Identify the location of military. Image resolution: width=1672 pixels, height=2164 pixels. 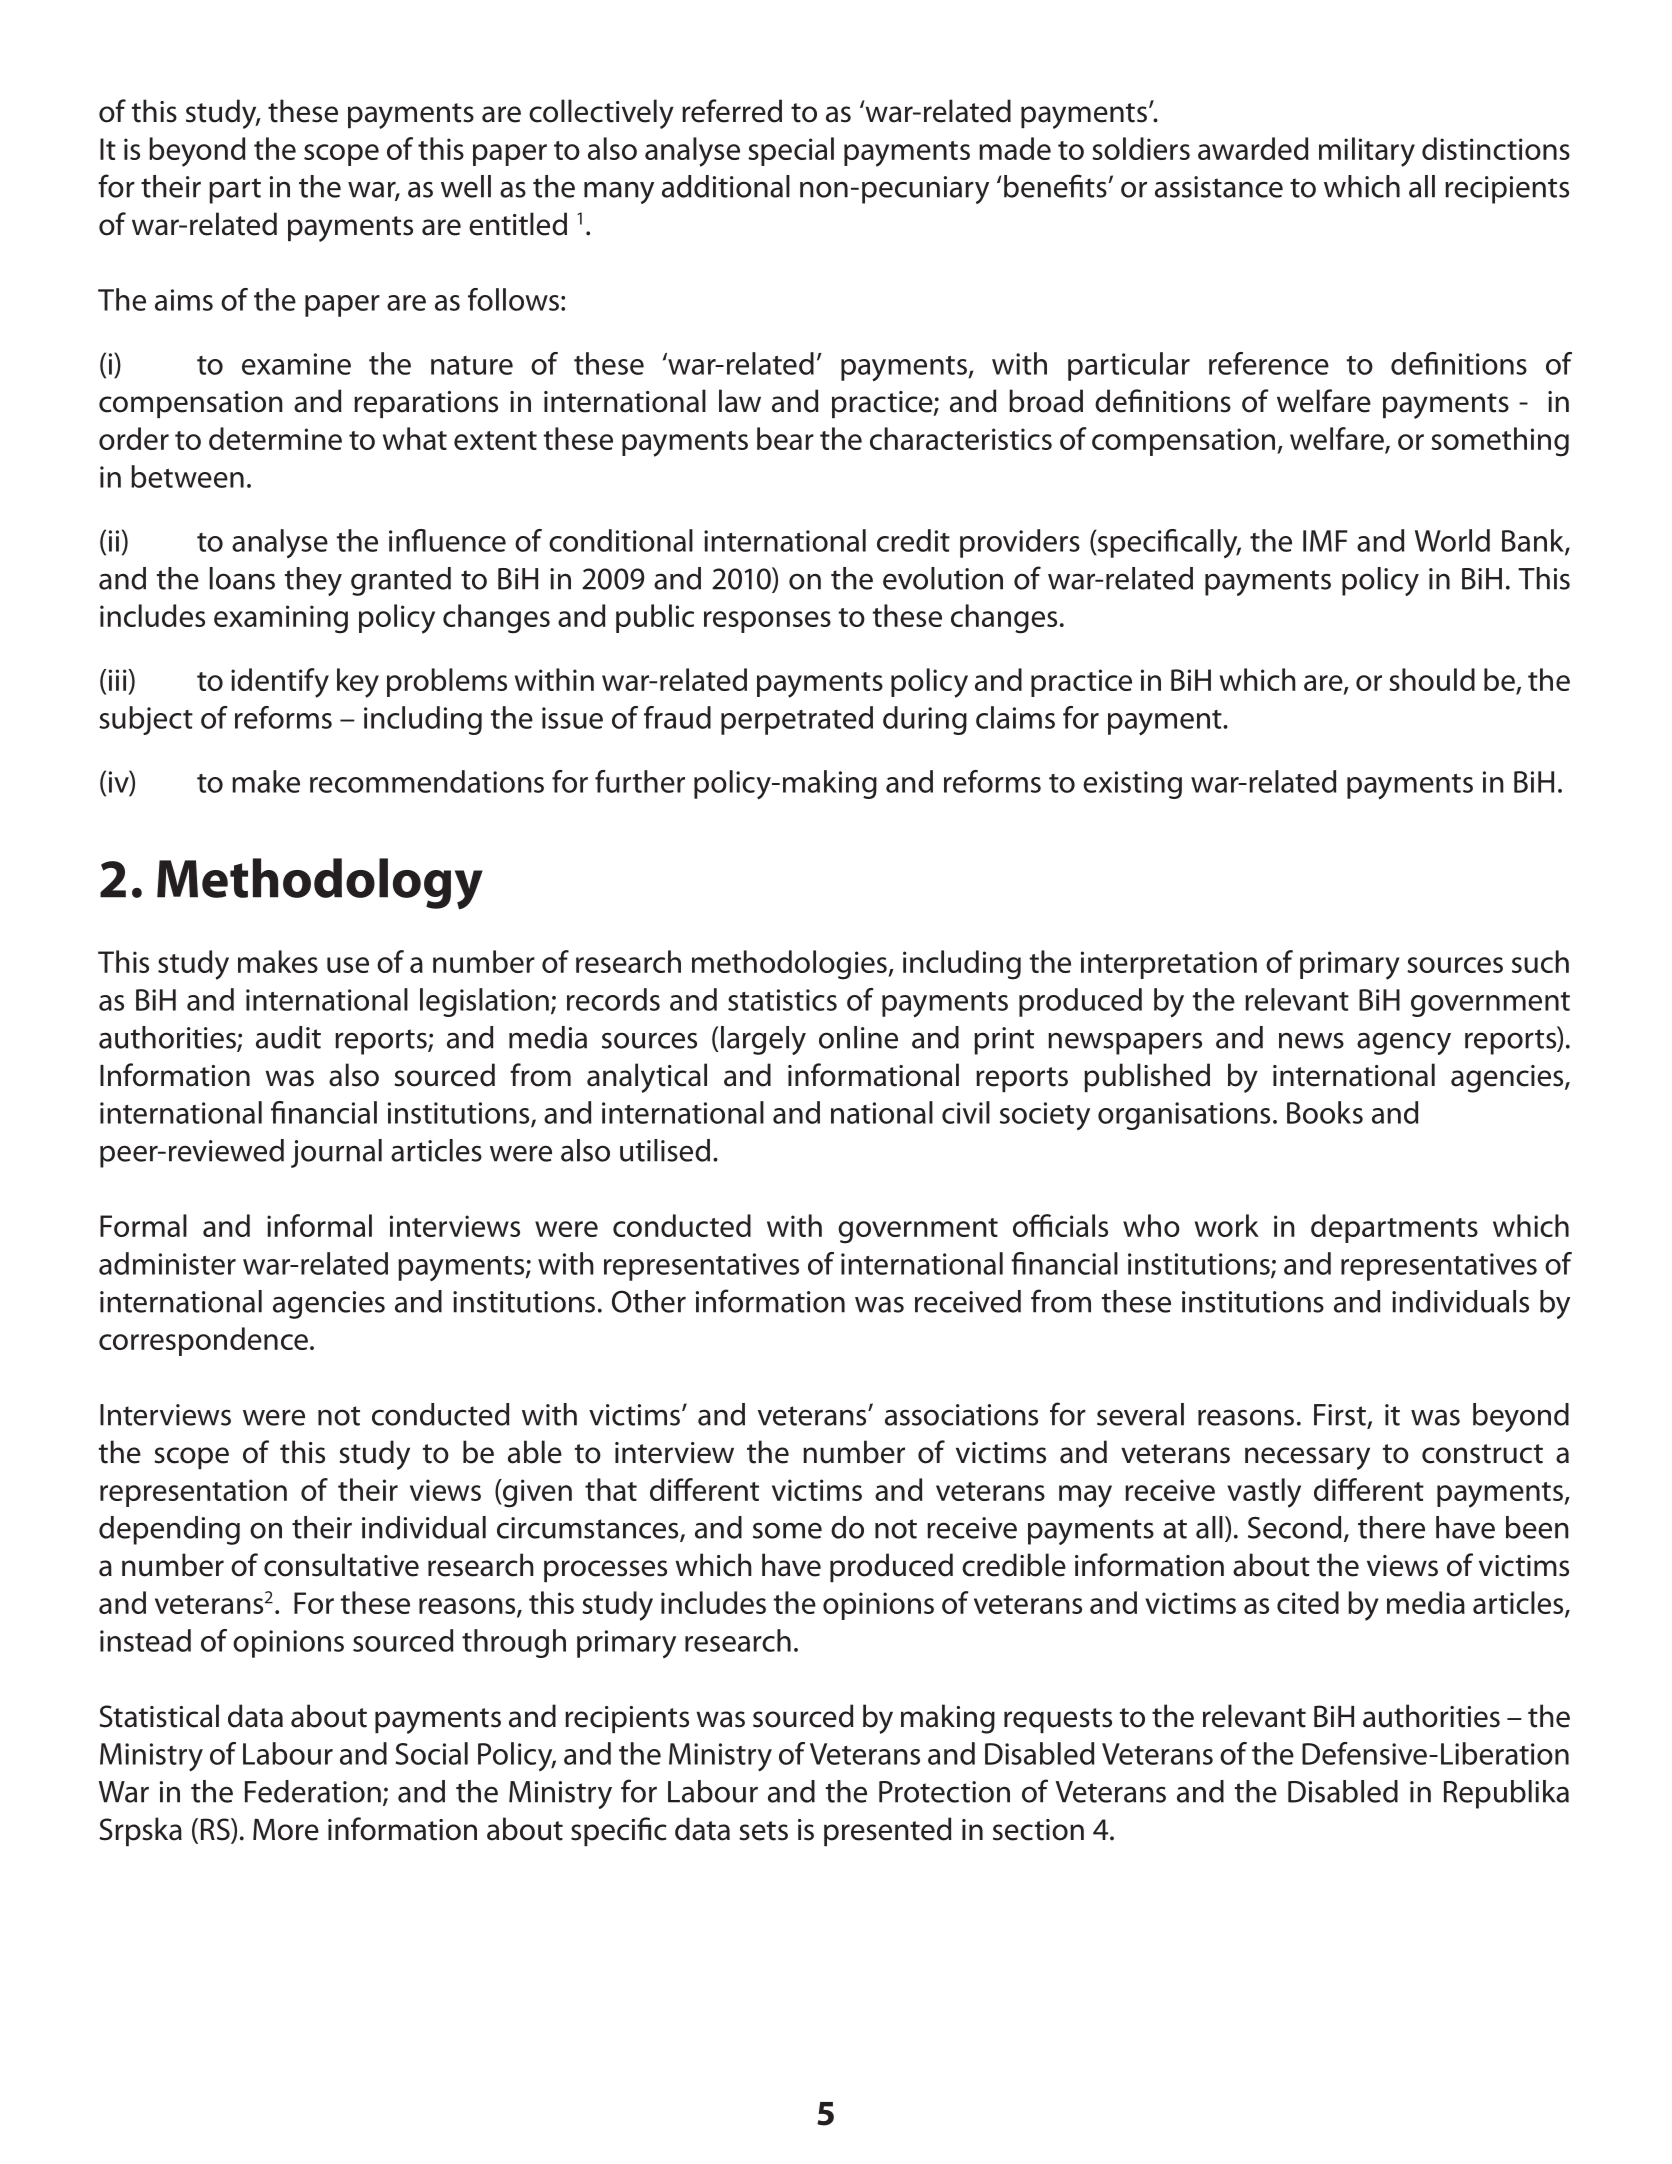
(1367, 152).
